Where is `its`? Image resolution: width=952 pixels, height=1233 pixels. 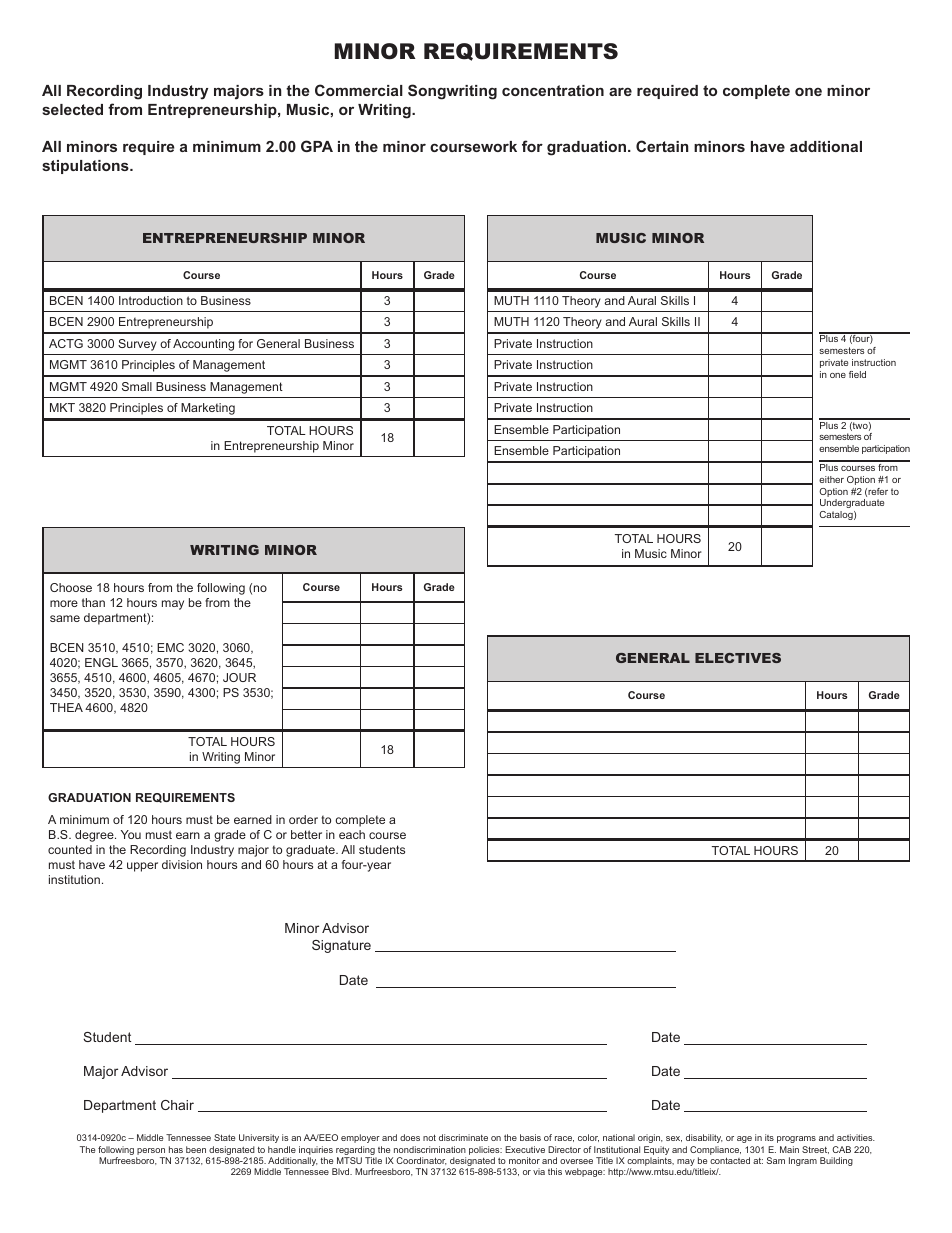
its is located at coordinates (769, 1137).
